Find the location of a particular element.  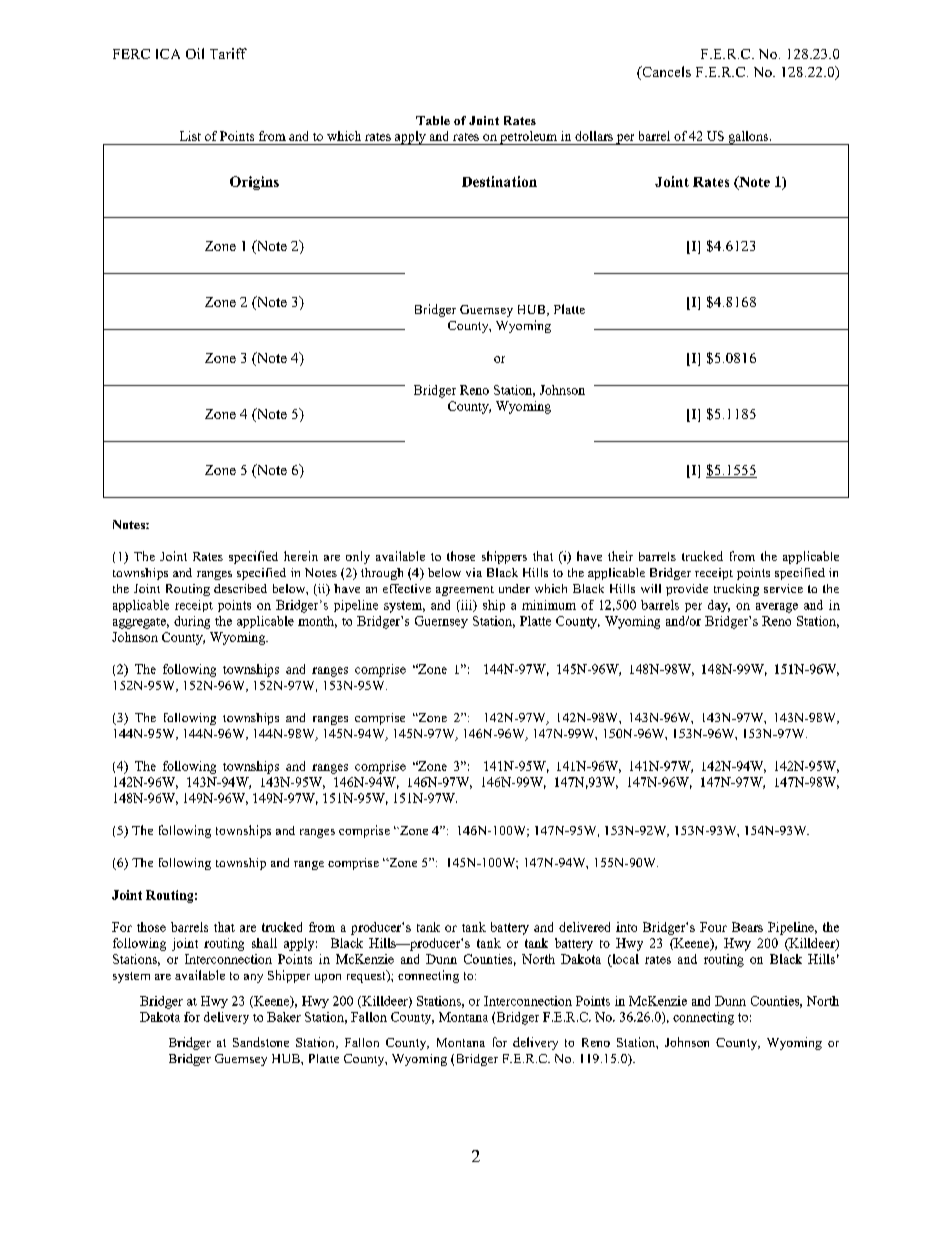

Oil is located at coordinates (195, 53).
